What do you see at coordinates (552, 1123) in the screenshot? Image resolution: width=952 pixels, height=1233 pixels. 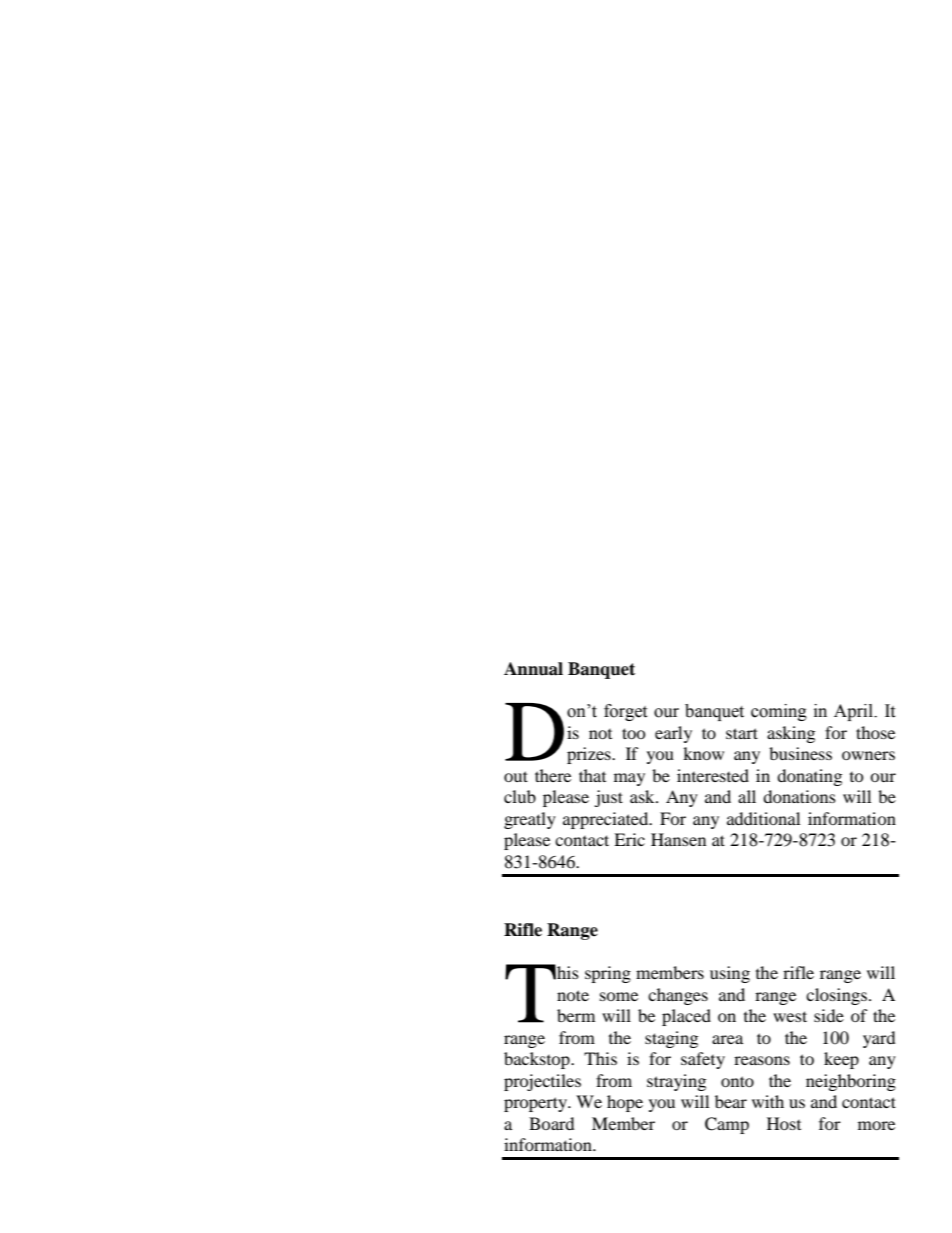 I see `Board` at bounding box center [552, 1123].
